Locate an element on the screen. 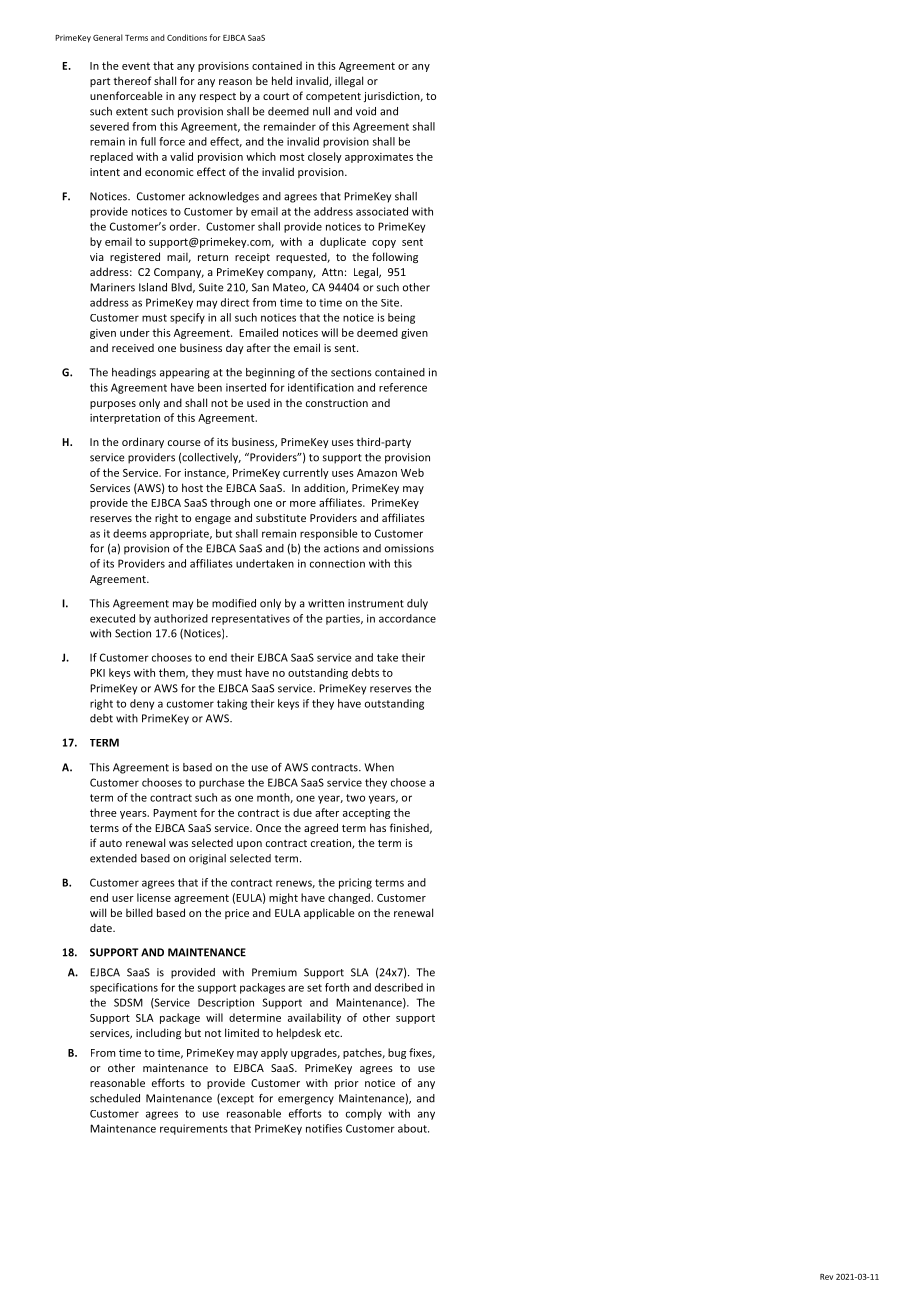 This screenshot has height=1308, width=924. comply is located at coordinates (364, 1114).
